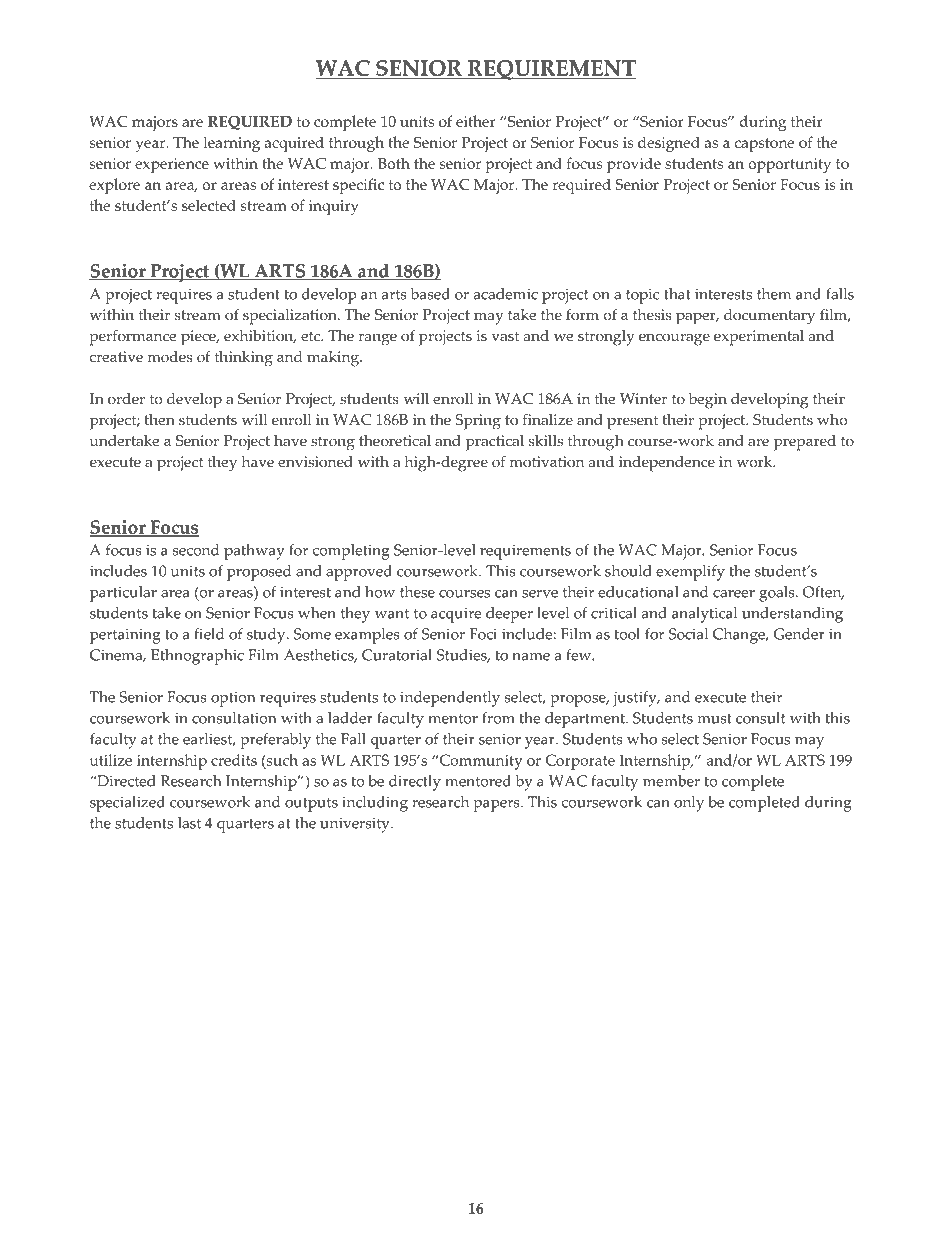 The height and width of the screenshot is (1233, 952). Describe the element at coordinates (505, 336) in the screenshot. I see `vast` at that location.
